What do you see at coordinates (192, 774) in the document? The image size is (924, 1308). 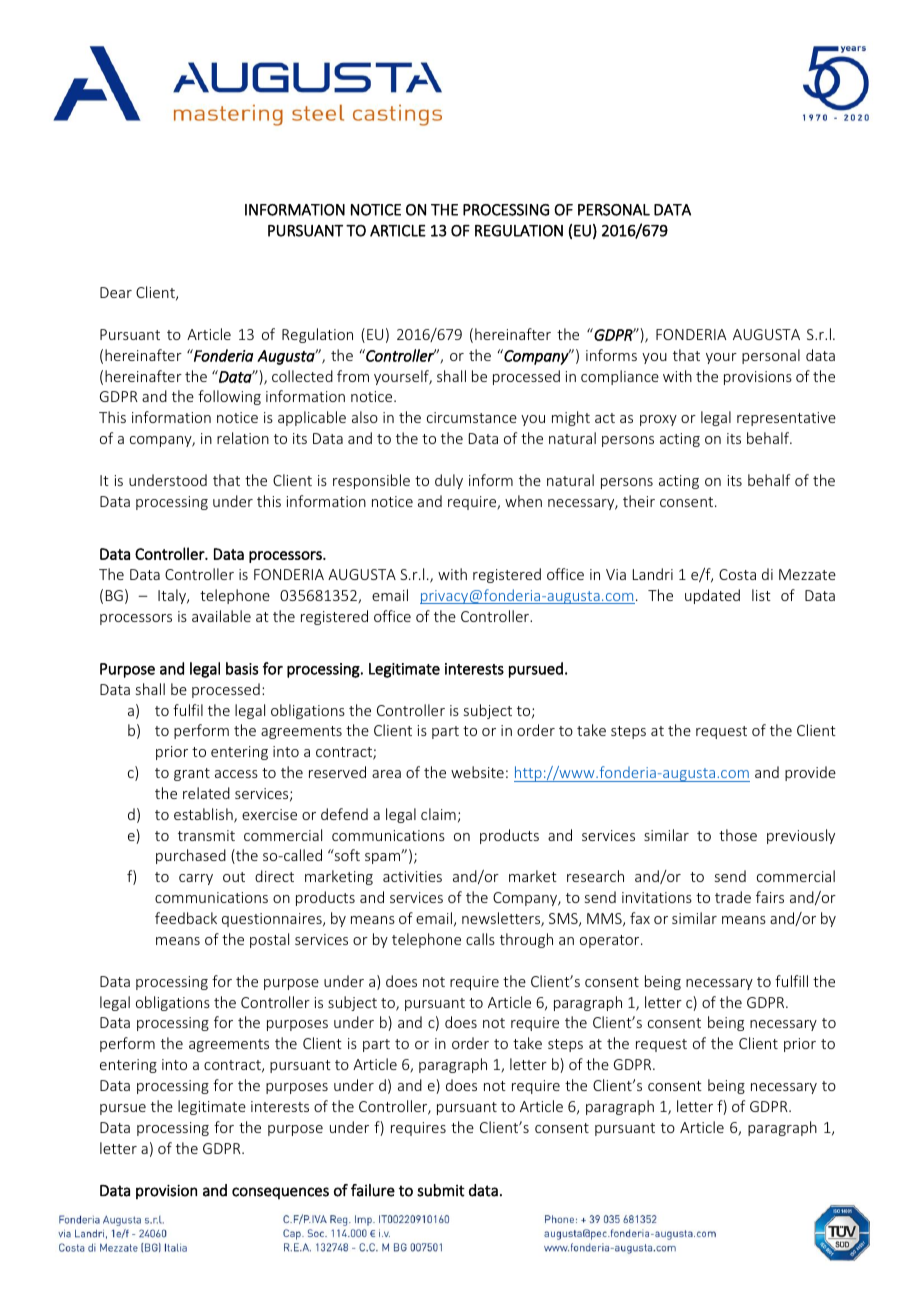 I see `grant` at bounding box center [192, 774].
